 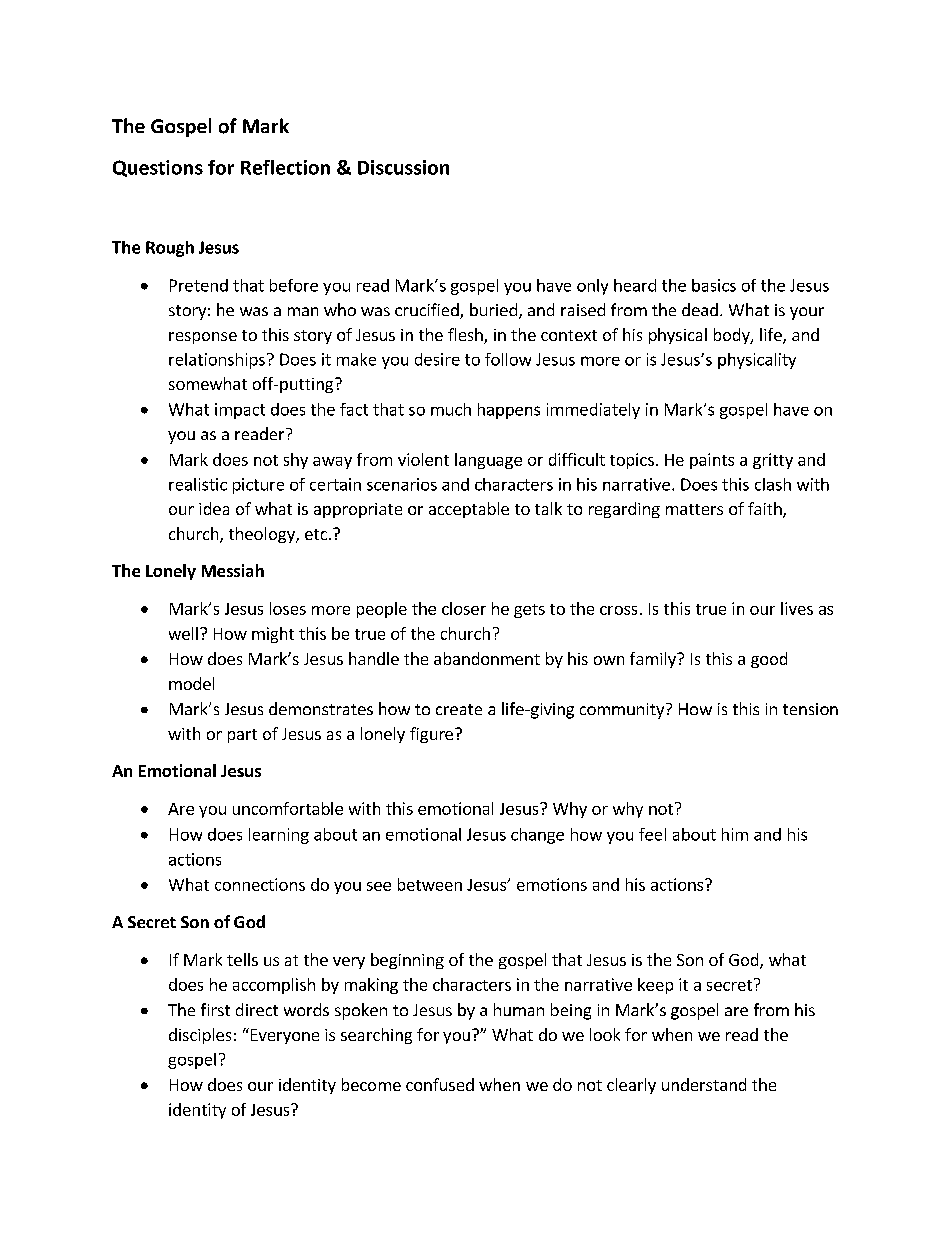 What do you see at coordinates (488, 461) in the screenshot?
I see `language` at bounding box center [488, 461].
